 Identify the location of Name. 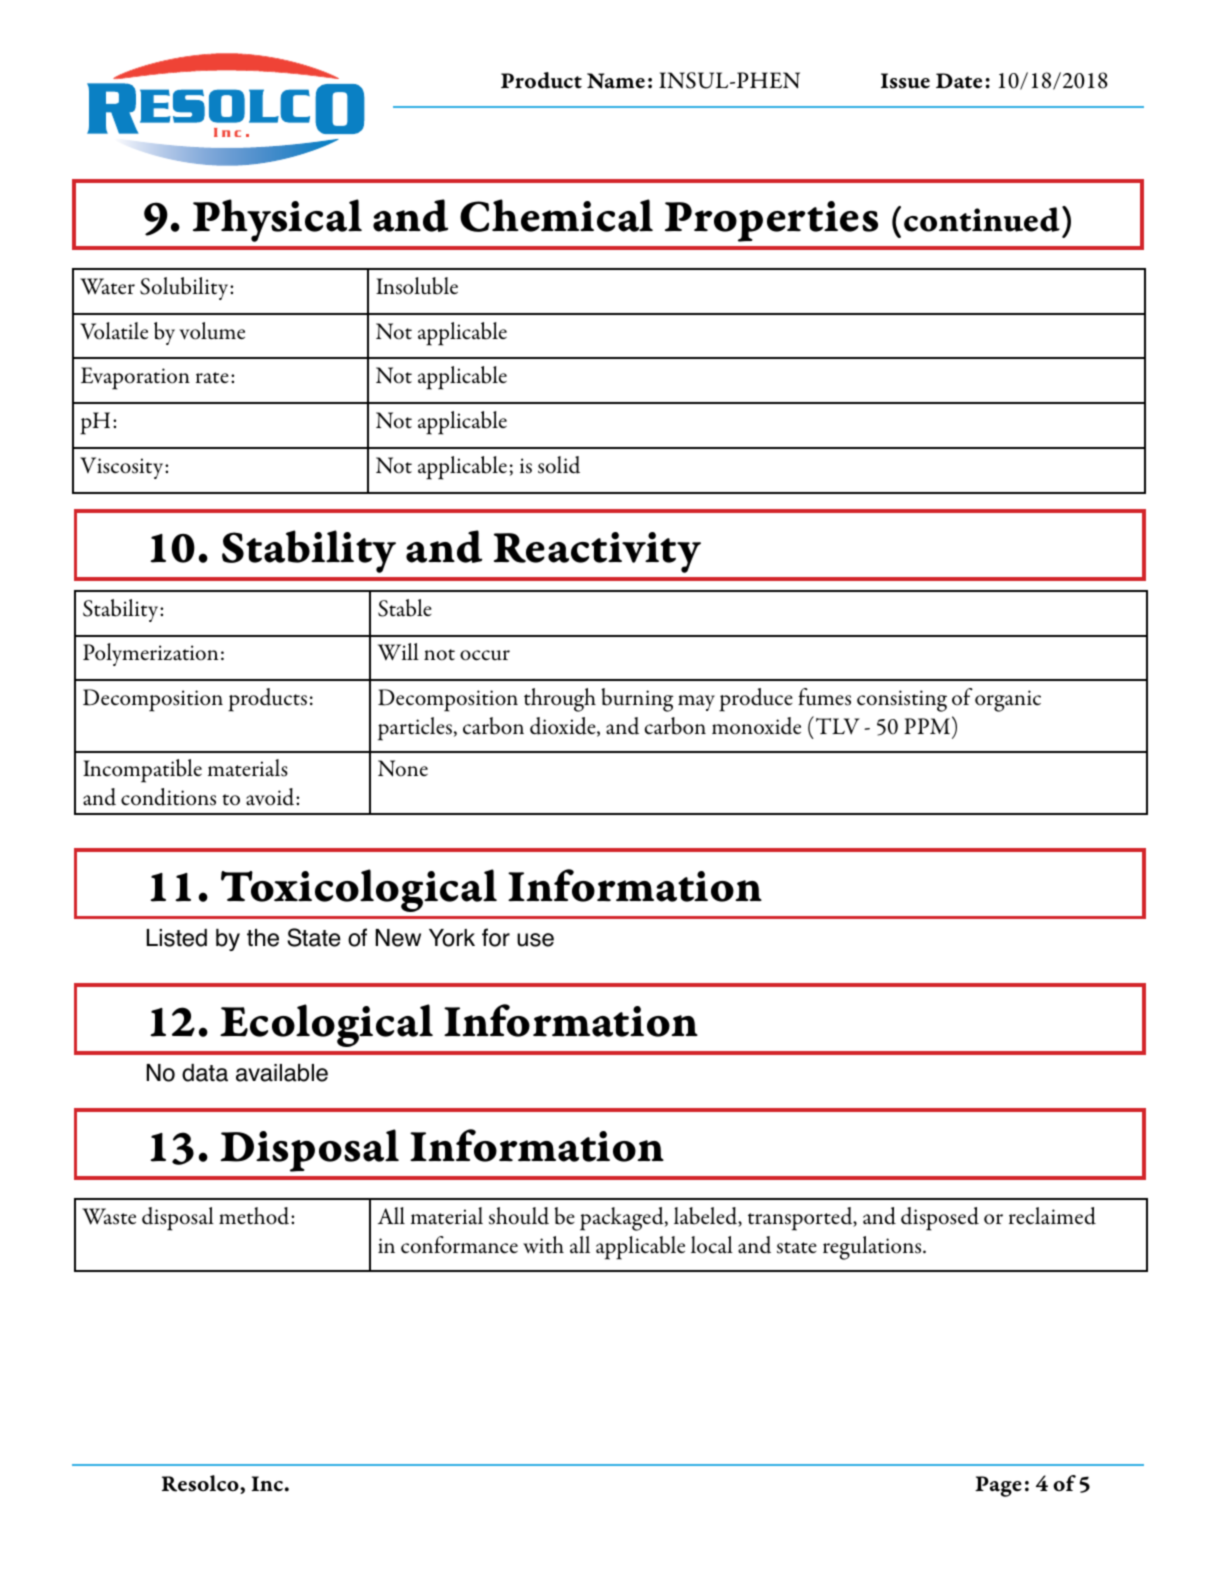
(616, 81).
